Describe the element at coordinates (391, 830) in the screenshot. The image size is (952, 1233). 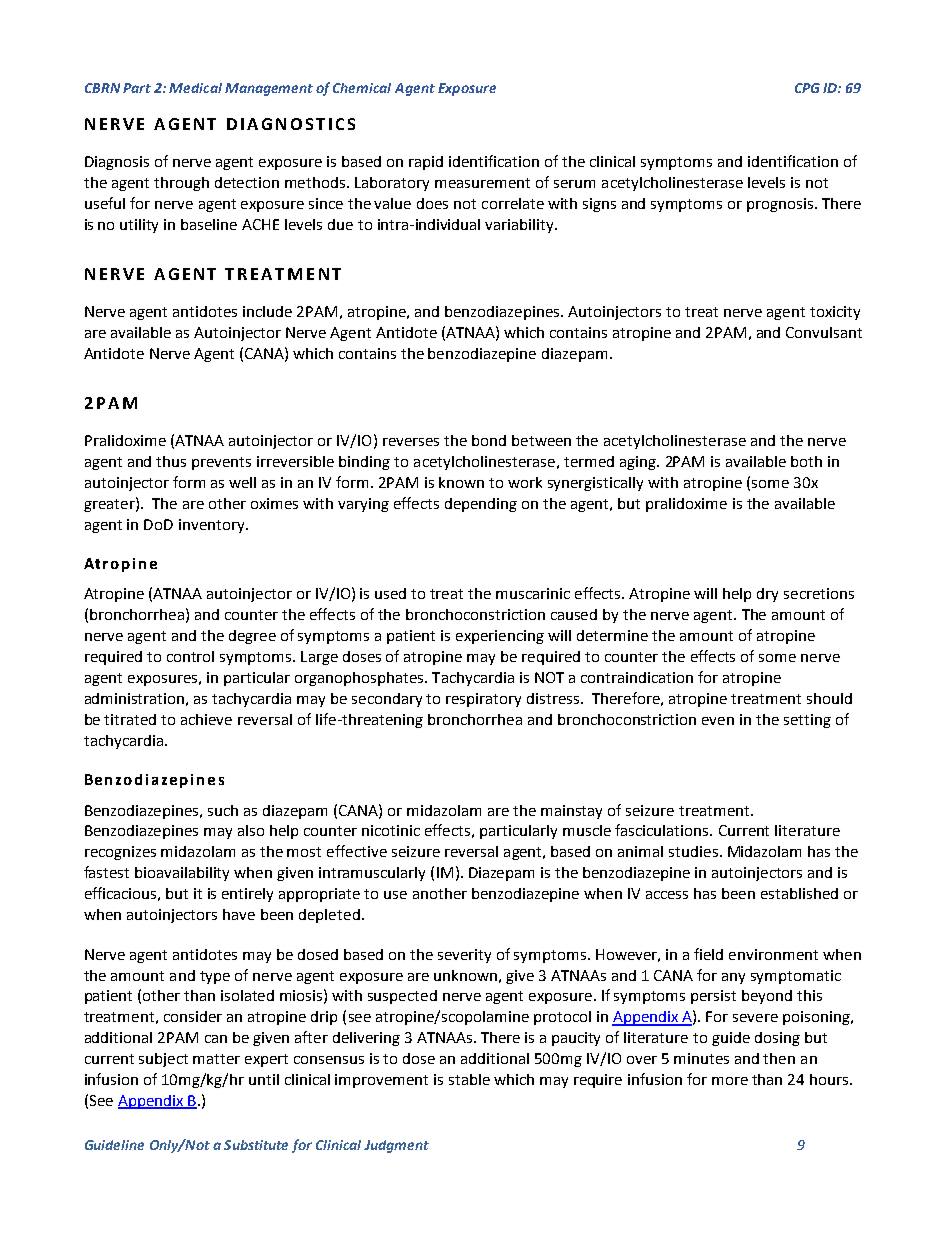
I see `nicotinic` at that location.
